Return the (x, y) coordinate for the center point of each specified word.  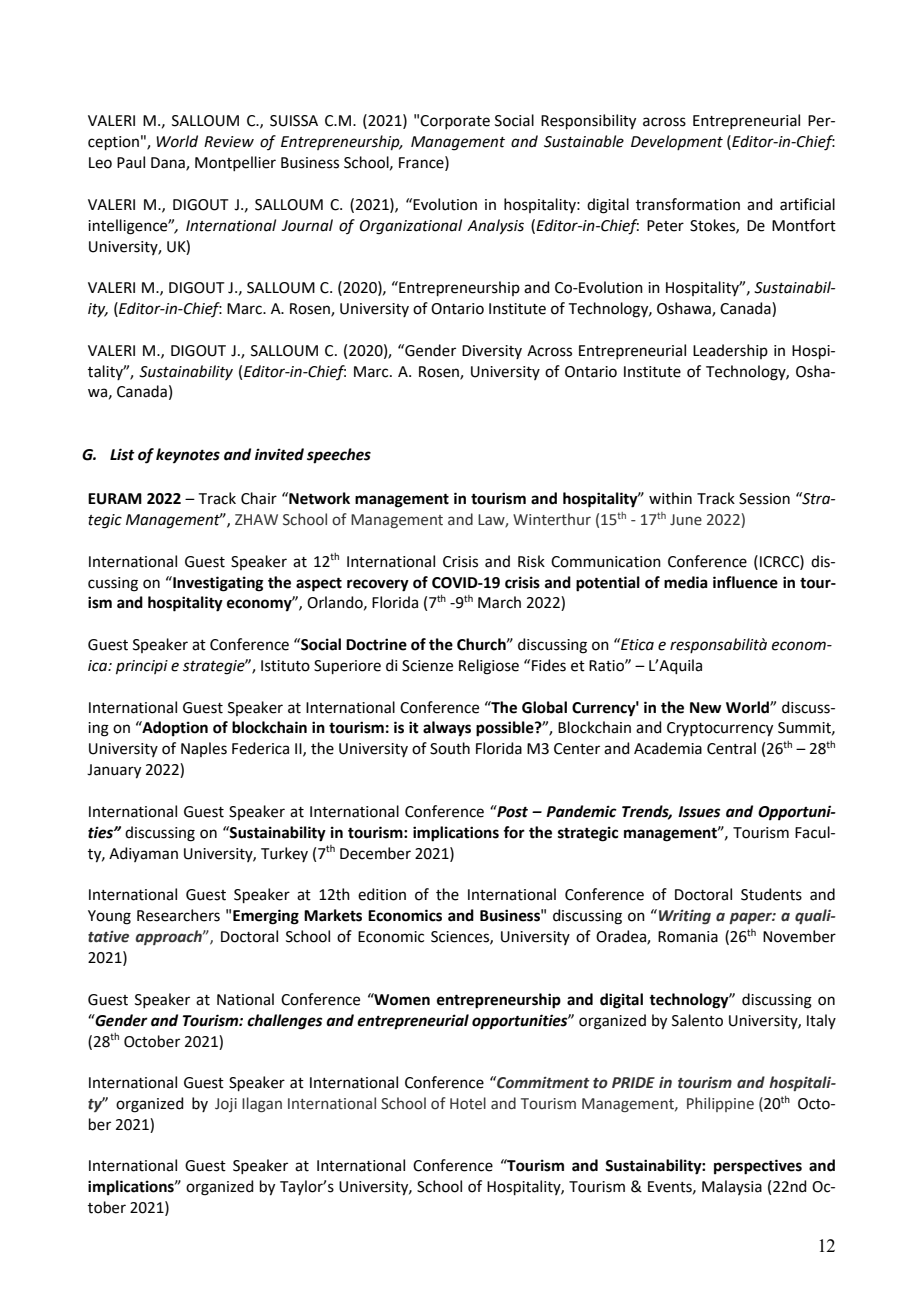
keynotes (188, 456)
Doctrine (376, 644)
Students (771, 894)
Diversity (492, 352)
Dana (169, 164)
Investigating (217, 584)
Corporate (455, 122)
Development (677, 142)
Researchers (178, 915)
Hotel (468, 1103)
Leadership (730, 351)
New (706, 708)
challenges (285, 1022)
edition (382, 894)
